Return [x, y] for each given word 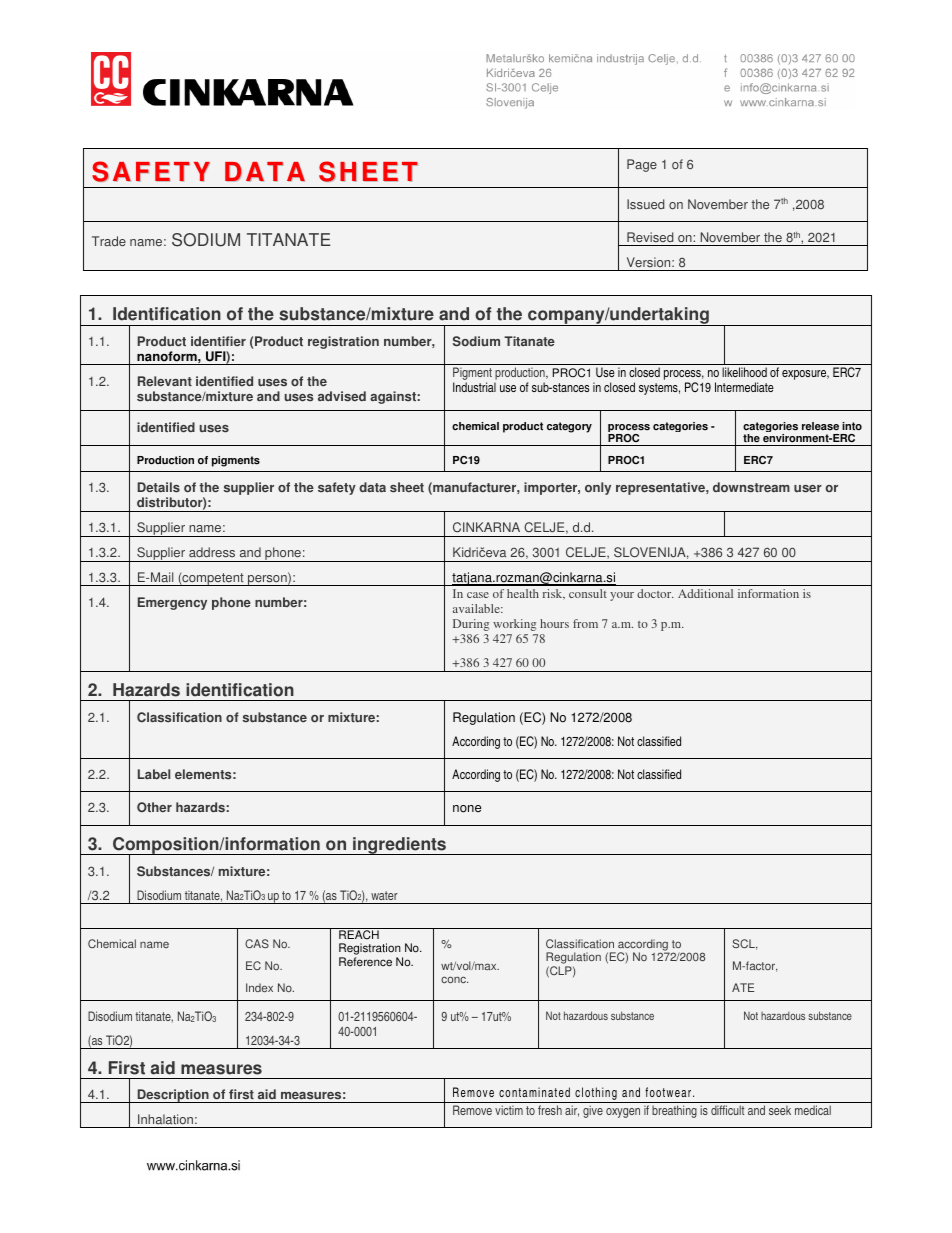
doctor [655, 593]
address [212, 552]
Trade [109, 241]
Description [173, 1096]
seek [780, 1110]
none [467, 809]
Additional [705, 593]
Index [259, 987]
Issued [645, 204]
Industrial [474, 387]
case [478, 595]
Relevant [165, 381]
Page [642, 165]
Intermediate [744, 387]
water [384, 895]
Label [154, 774]
